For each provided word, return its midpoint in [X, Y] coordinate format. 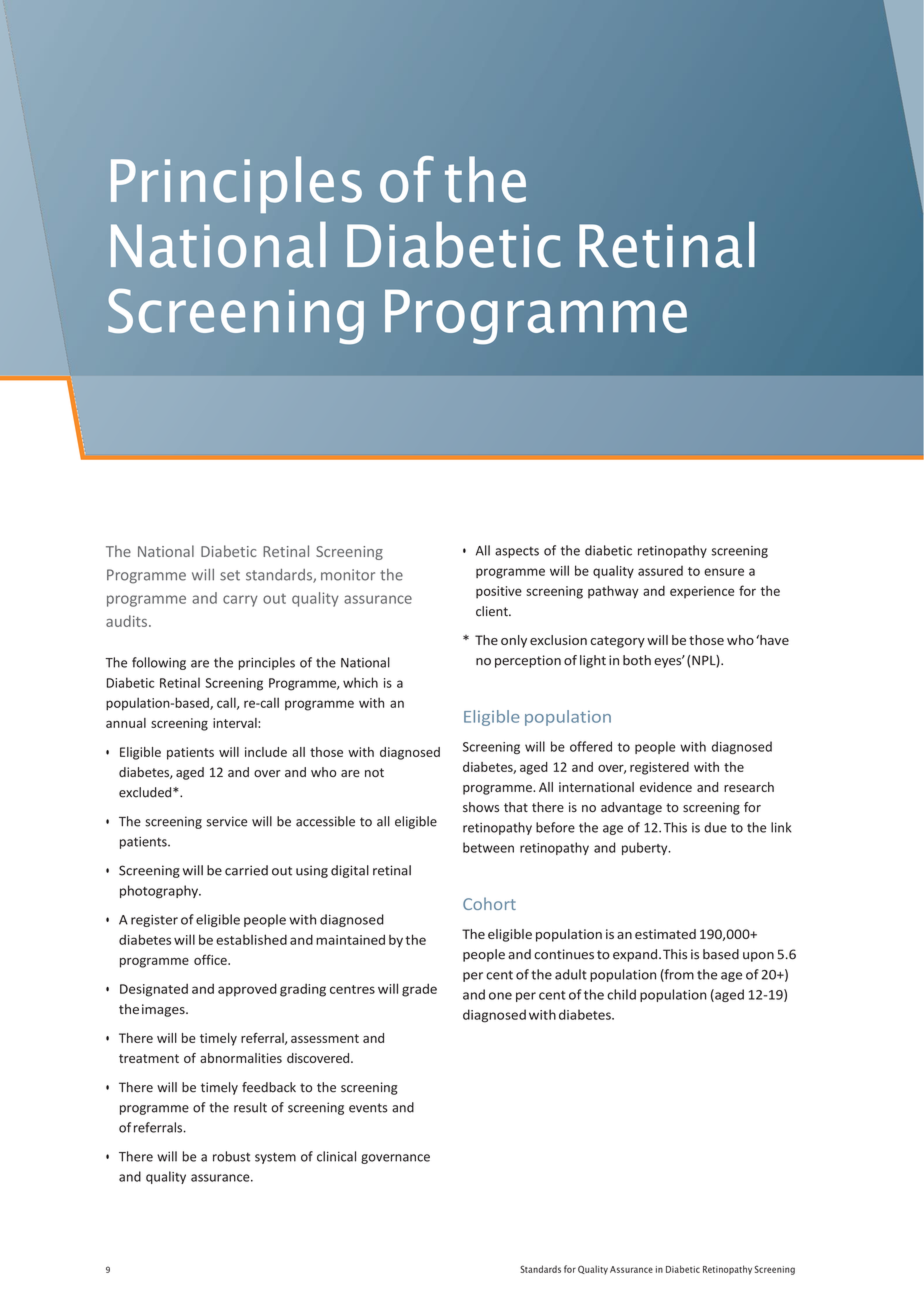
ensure [724, 572]
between [488, 847]
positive [499, 592]
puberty [646, 848]
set [230, 575]
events [368, 1108]
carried [246, 870]
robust [231, 1156]
